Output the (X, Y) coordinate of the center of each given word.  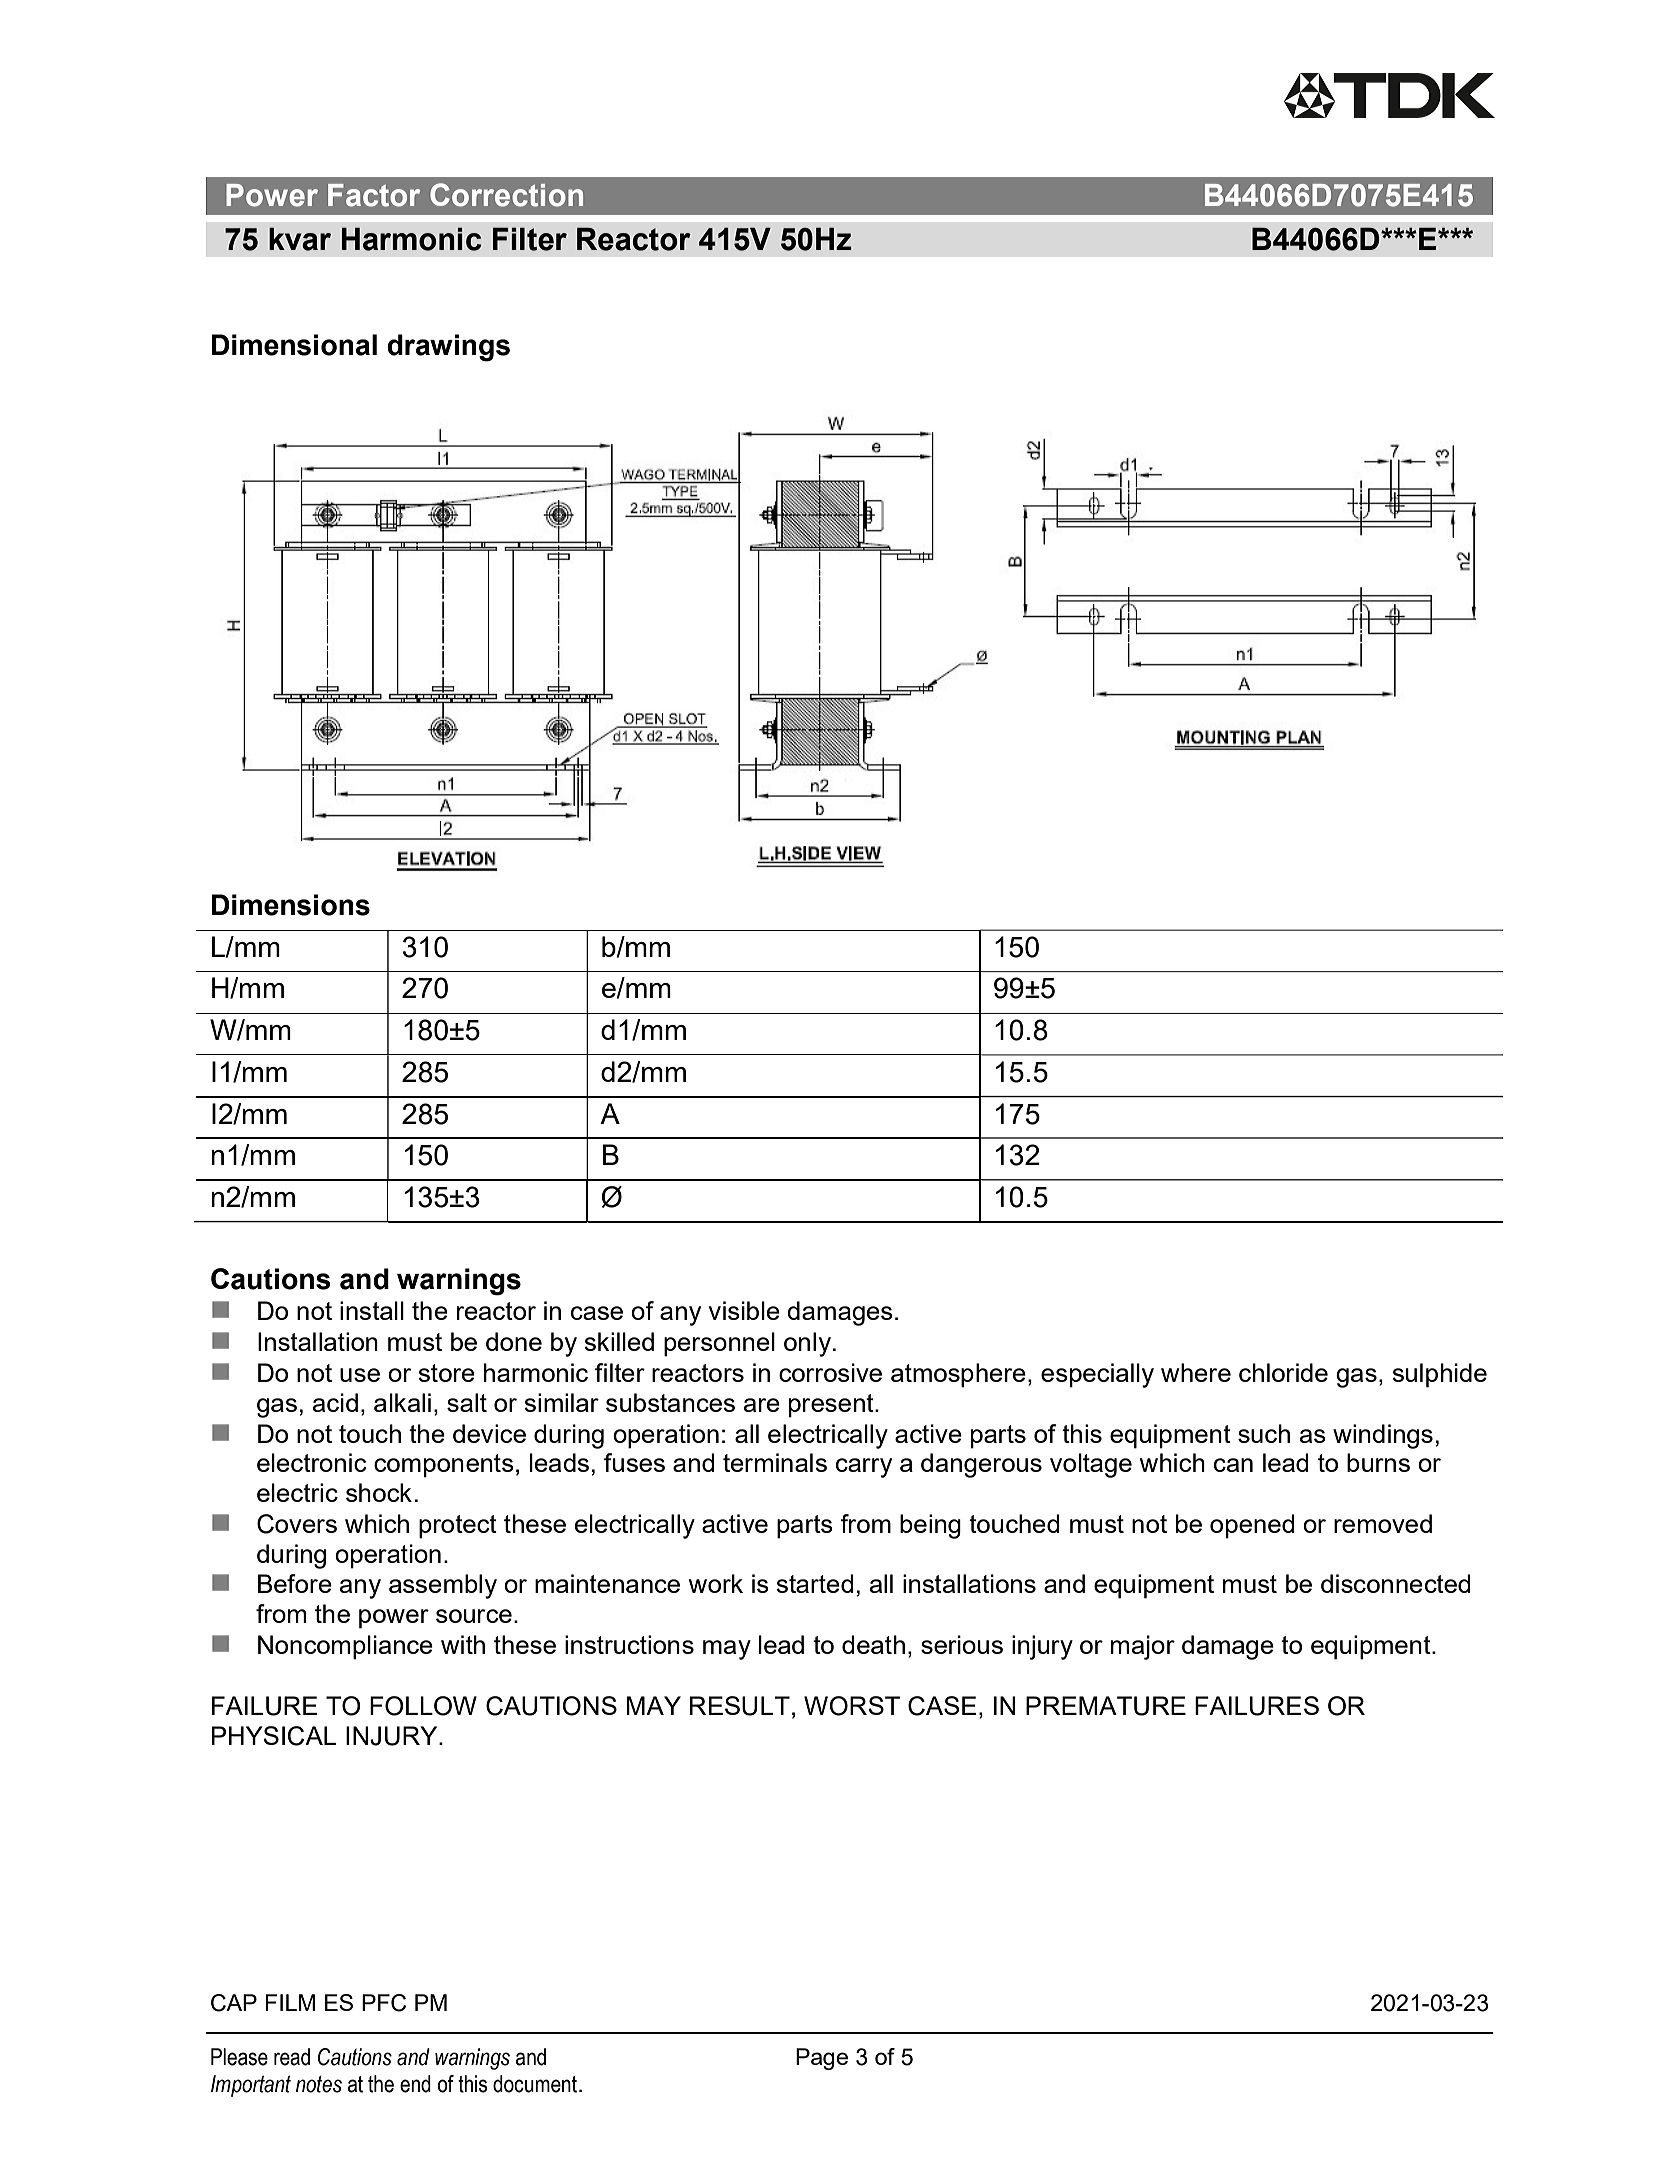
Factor (374, 195)
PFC (384, 2003)
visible (744, 1310)
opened (1252, 1526)
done (514, 1341)
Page (822, 2059)
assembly (443, 1586)
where (1196, 1372)
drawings (448, 348)
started (815, 1583)
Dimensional (294, 345)
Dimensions (291, 905)
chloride (1283, 1372)
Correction (506, 195)
